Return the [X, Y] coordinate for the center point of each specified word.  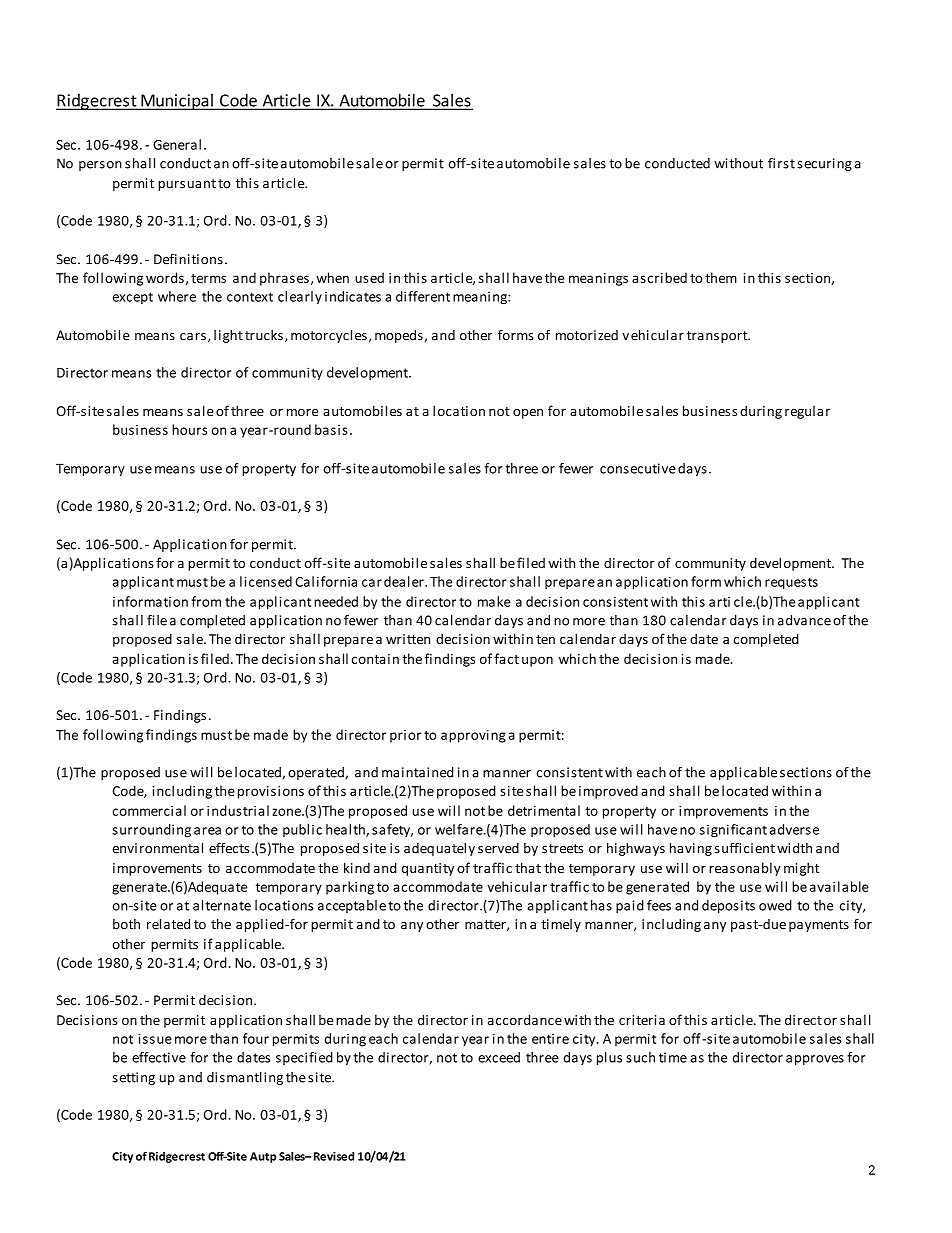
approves [815, 1060]
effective [159, 1057]
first [781, 163]
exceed [499, 1057]
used [369, 277]
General [177, 144]
